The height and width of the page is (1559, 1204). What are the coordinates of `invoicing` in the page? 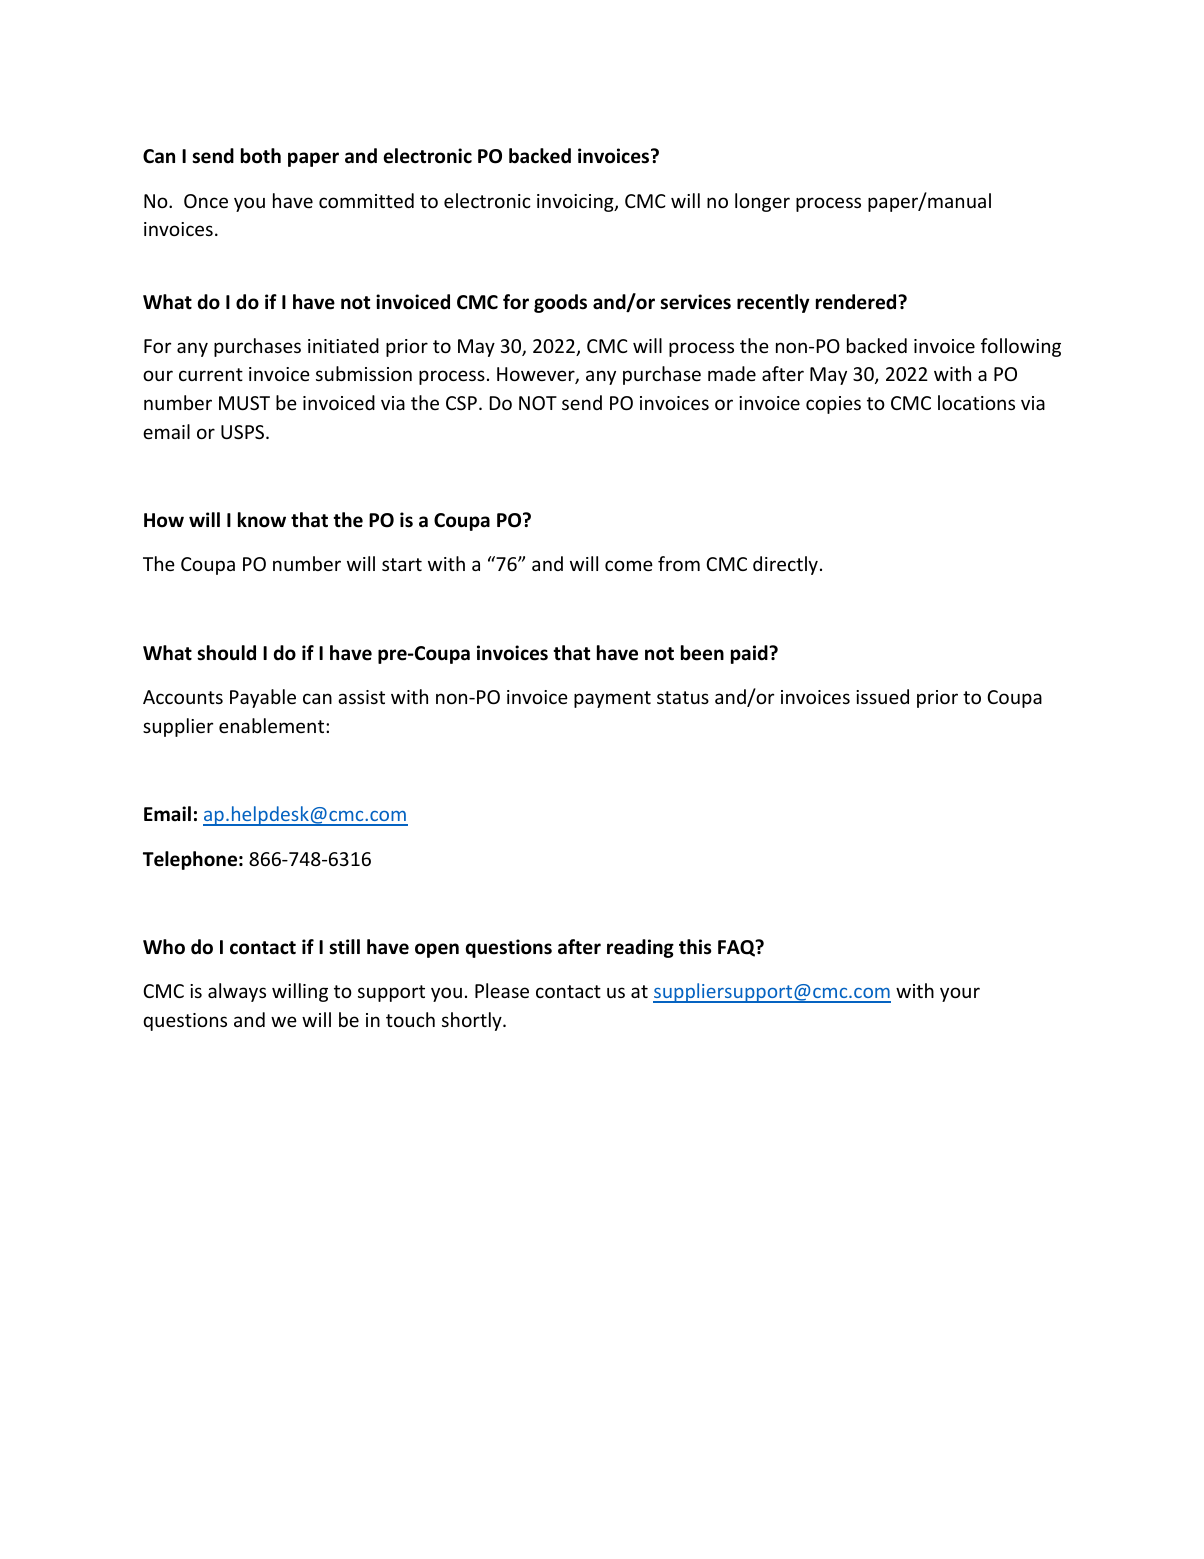 It's located at (576, 203).
